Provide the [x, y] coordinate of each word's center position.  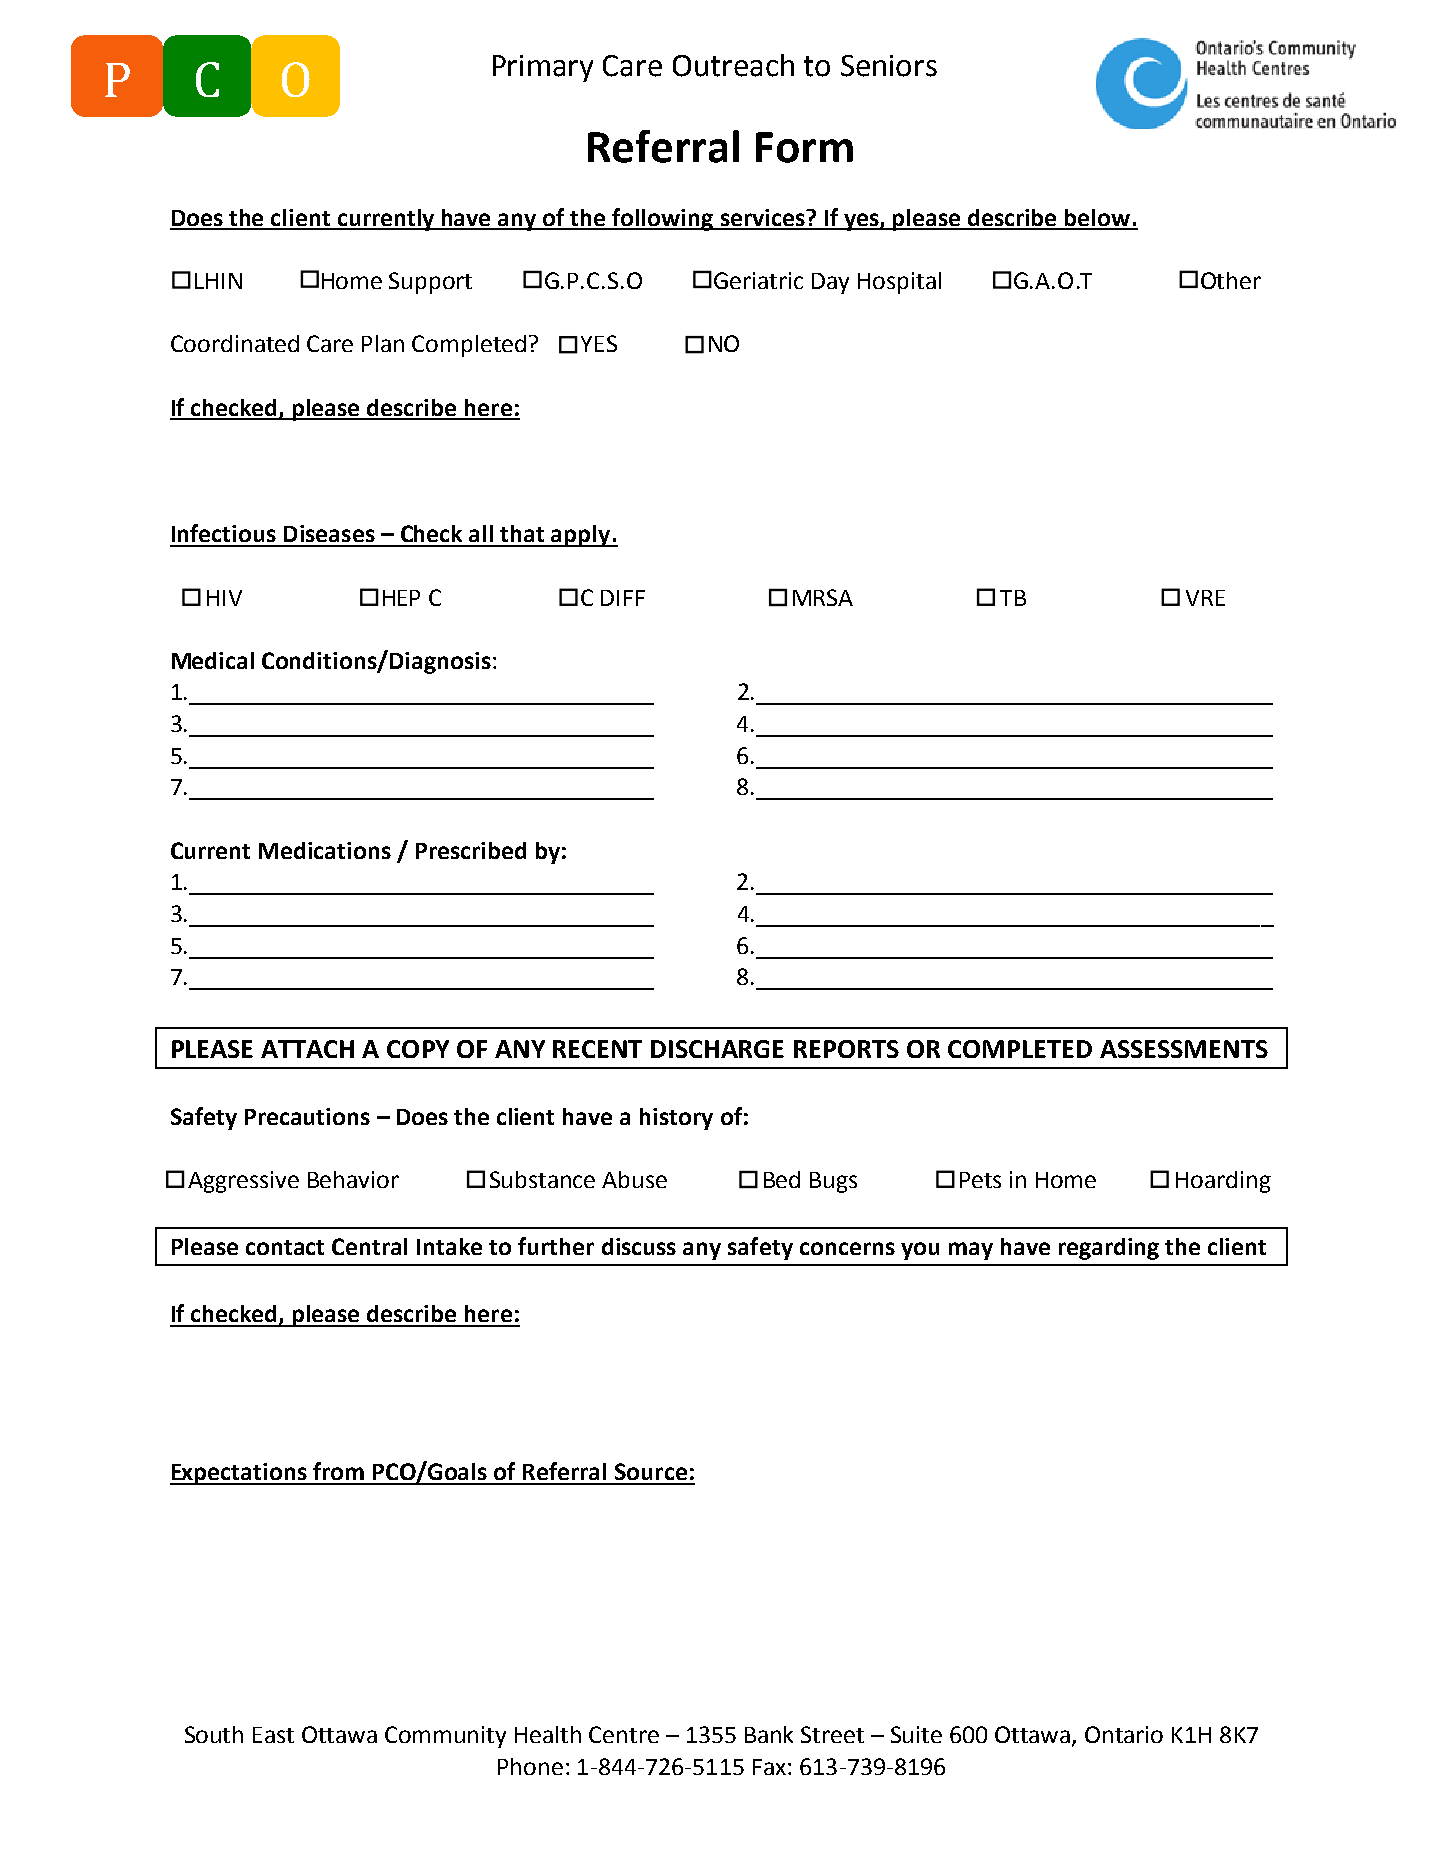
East [273, 1735]
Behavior [353, 1179]
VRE [1205, 598]
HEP [401, 598]
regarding [1109, 1249]
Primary [543, 68]
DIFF [623, 598]
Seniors [889, 66]
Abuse [634, 1179]
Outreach [733, 65]
